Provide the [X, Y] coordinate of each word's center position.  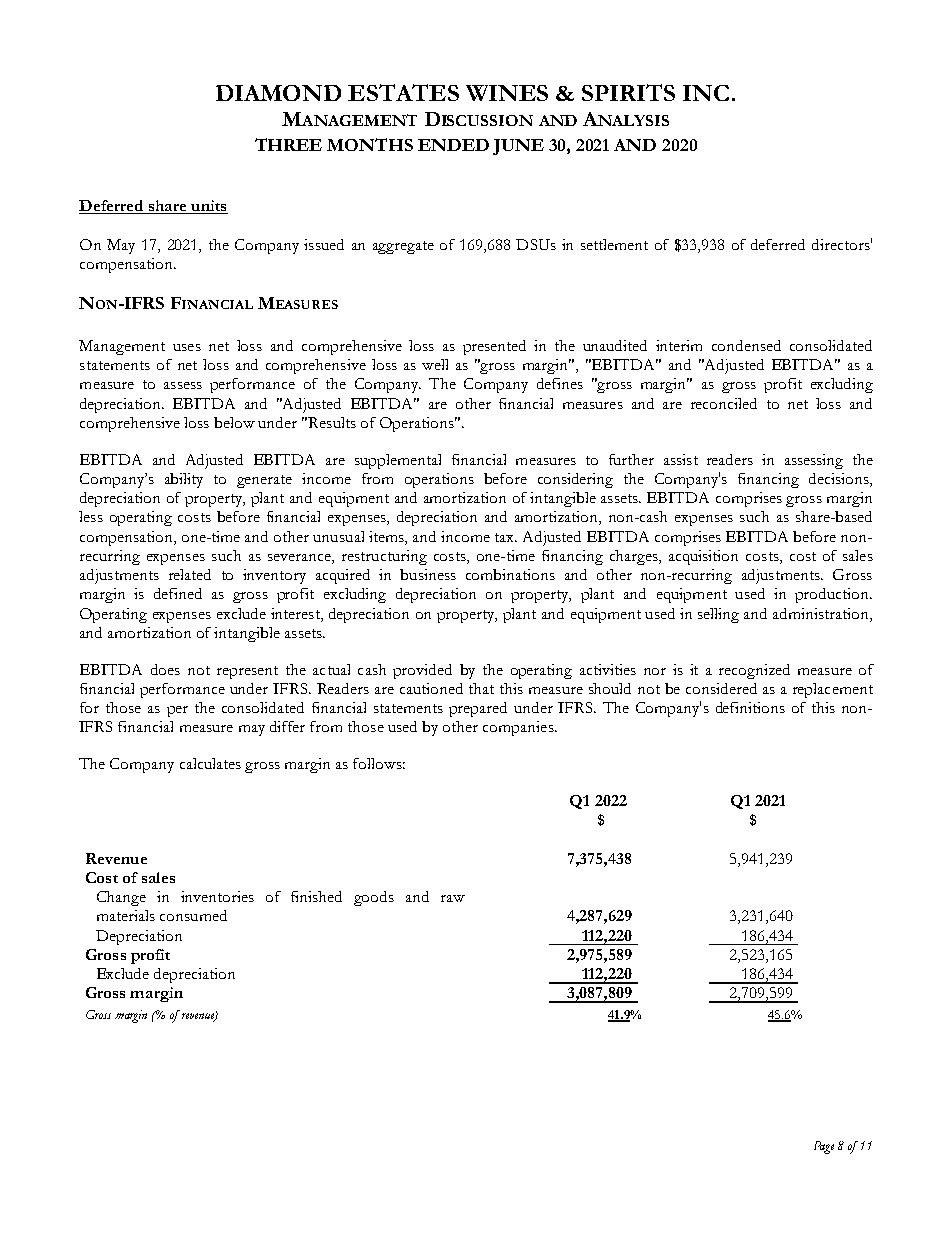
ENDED [453, 145]
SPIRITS [628, 92]
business [428, 574]
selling [718, 615]
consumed [193, 915]
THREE [288, 144]
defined [178, 593]
